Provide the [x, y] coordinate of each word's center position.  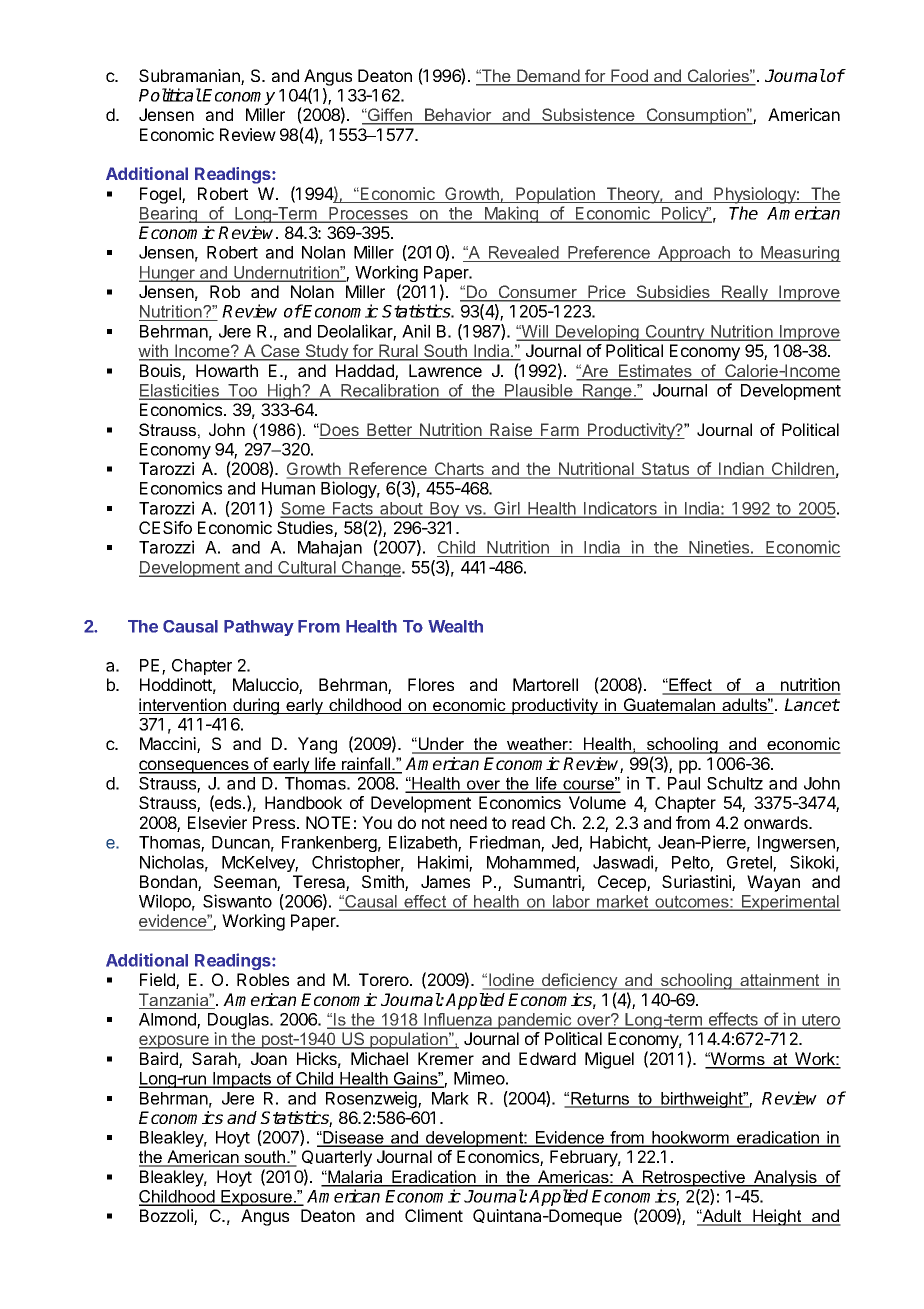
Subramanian [190, 77]
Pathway [259, 628]
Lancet [812, 704]
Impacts [242, 1080]
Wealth [455, 626]
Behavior [458, 116]
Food [629, 77]
